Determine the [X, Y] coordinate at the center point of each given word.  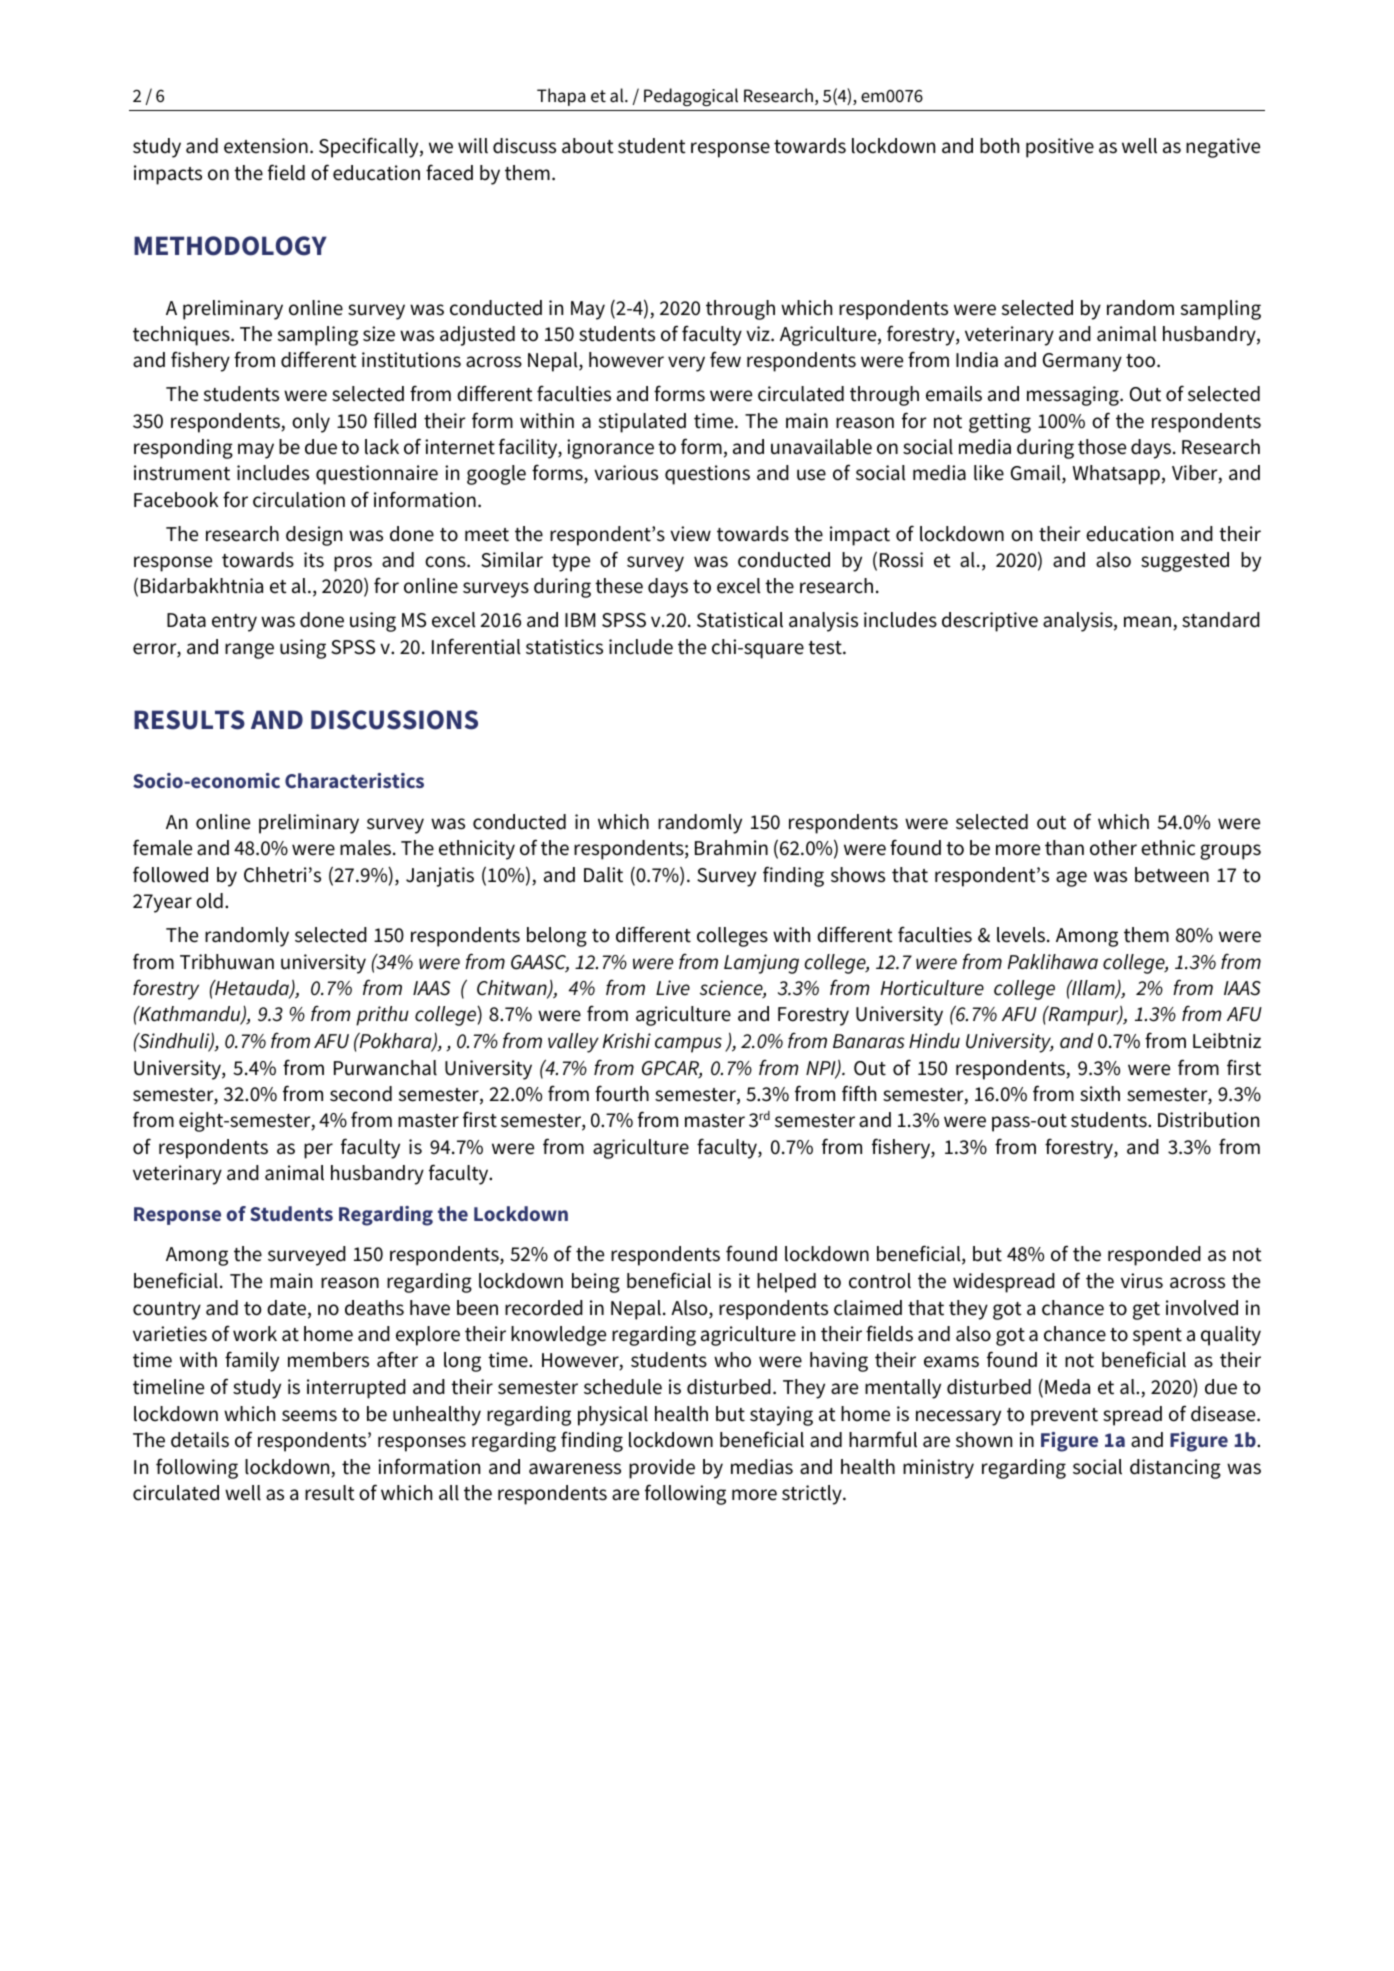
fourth [622, 1093]
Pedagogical [691, 97]
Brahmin [731, 848]
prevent [1064, 1417]
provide [662, 1469]
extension [266, 146]
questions [707, 475]
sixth [1100, 1094]
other [1113, 848]
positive [1060, 148]
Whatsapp [1116, 475]
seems [309, 1416]
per [318, 1151]
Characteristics [354, 780]
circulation [299, 500]
